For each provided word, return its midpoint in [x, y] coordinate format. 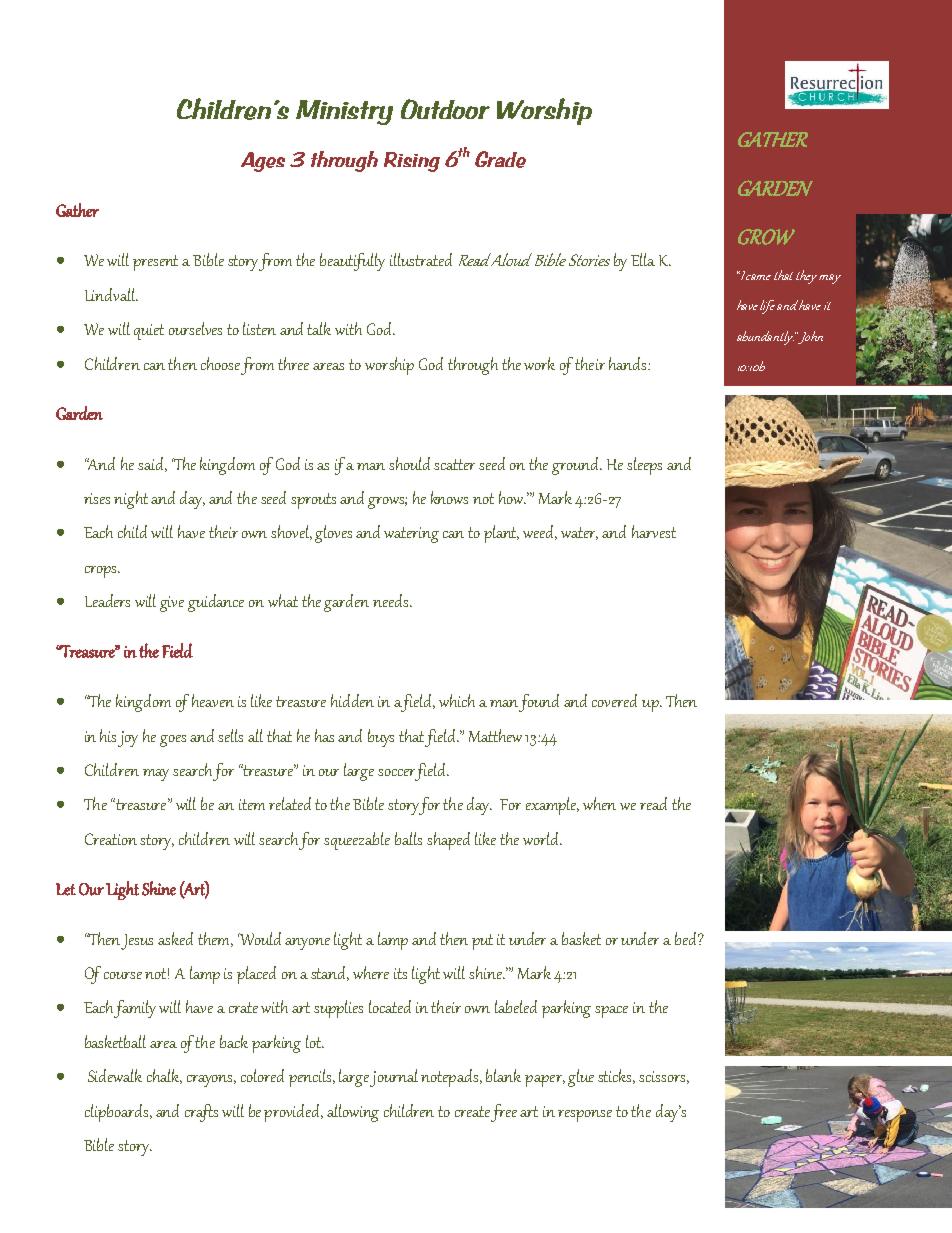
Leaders [107, 600]
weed [540, 532]
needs [392, 600]
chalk [164, 1076]
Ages [263, 162]
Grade [500, 159]
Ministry [344, 112]
